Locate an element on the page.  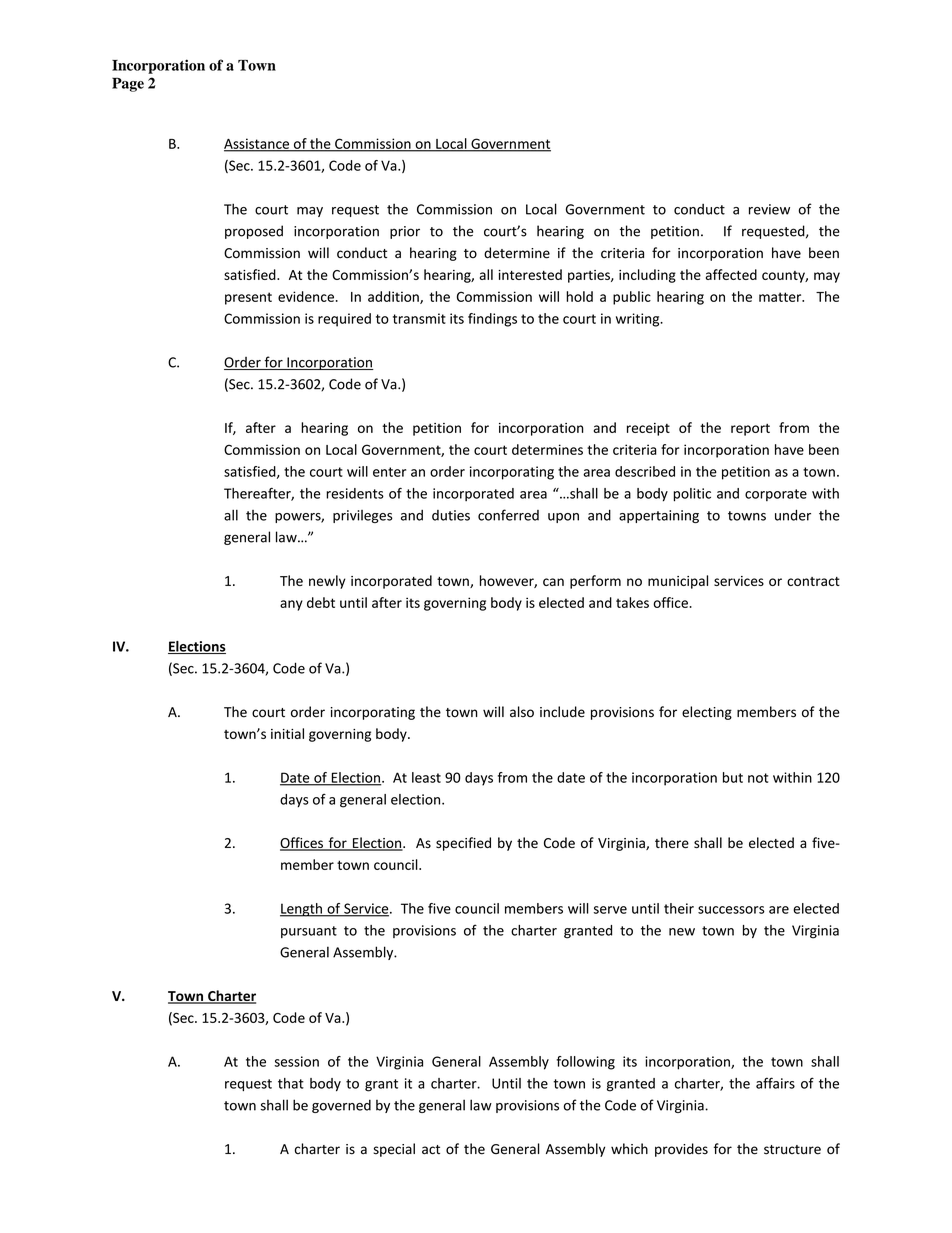
Assistance is located at coordinates (257, 144).
